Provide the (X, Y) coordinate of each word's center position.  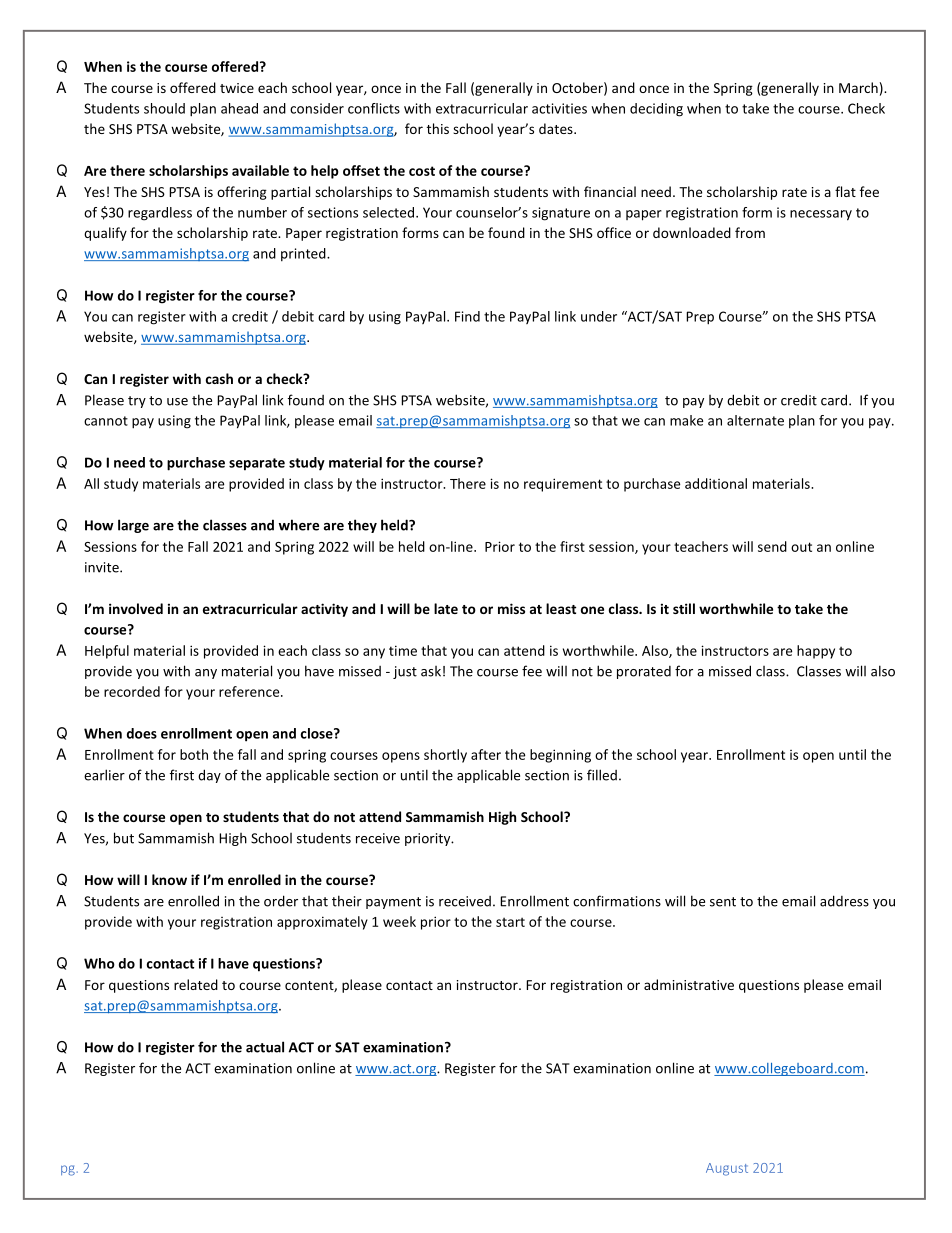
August (727, 1169)
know (169, 879)
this (438, 128)
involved (136, 608)
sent (723, 902)
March (858, 87)
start (510, 922)
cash (219, 378)
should (164, 108)
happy (816, 652)
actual (265, 1047)
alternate (755, 420)
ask (431, 671)
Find (467, 316)
